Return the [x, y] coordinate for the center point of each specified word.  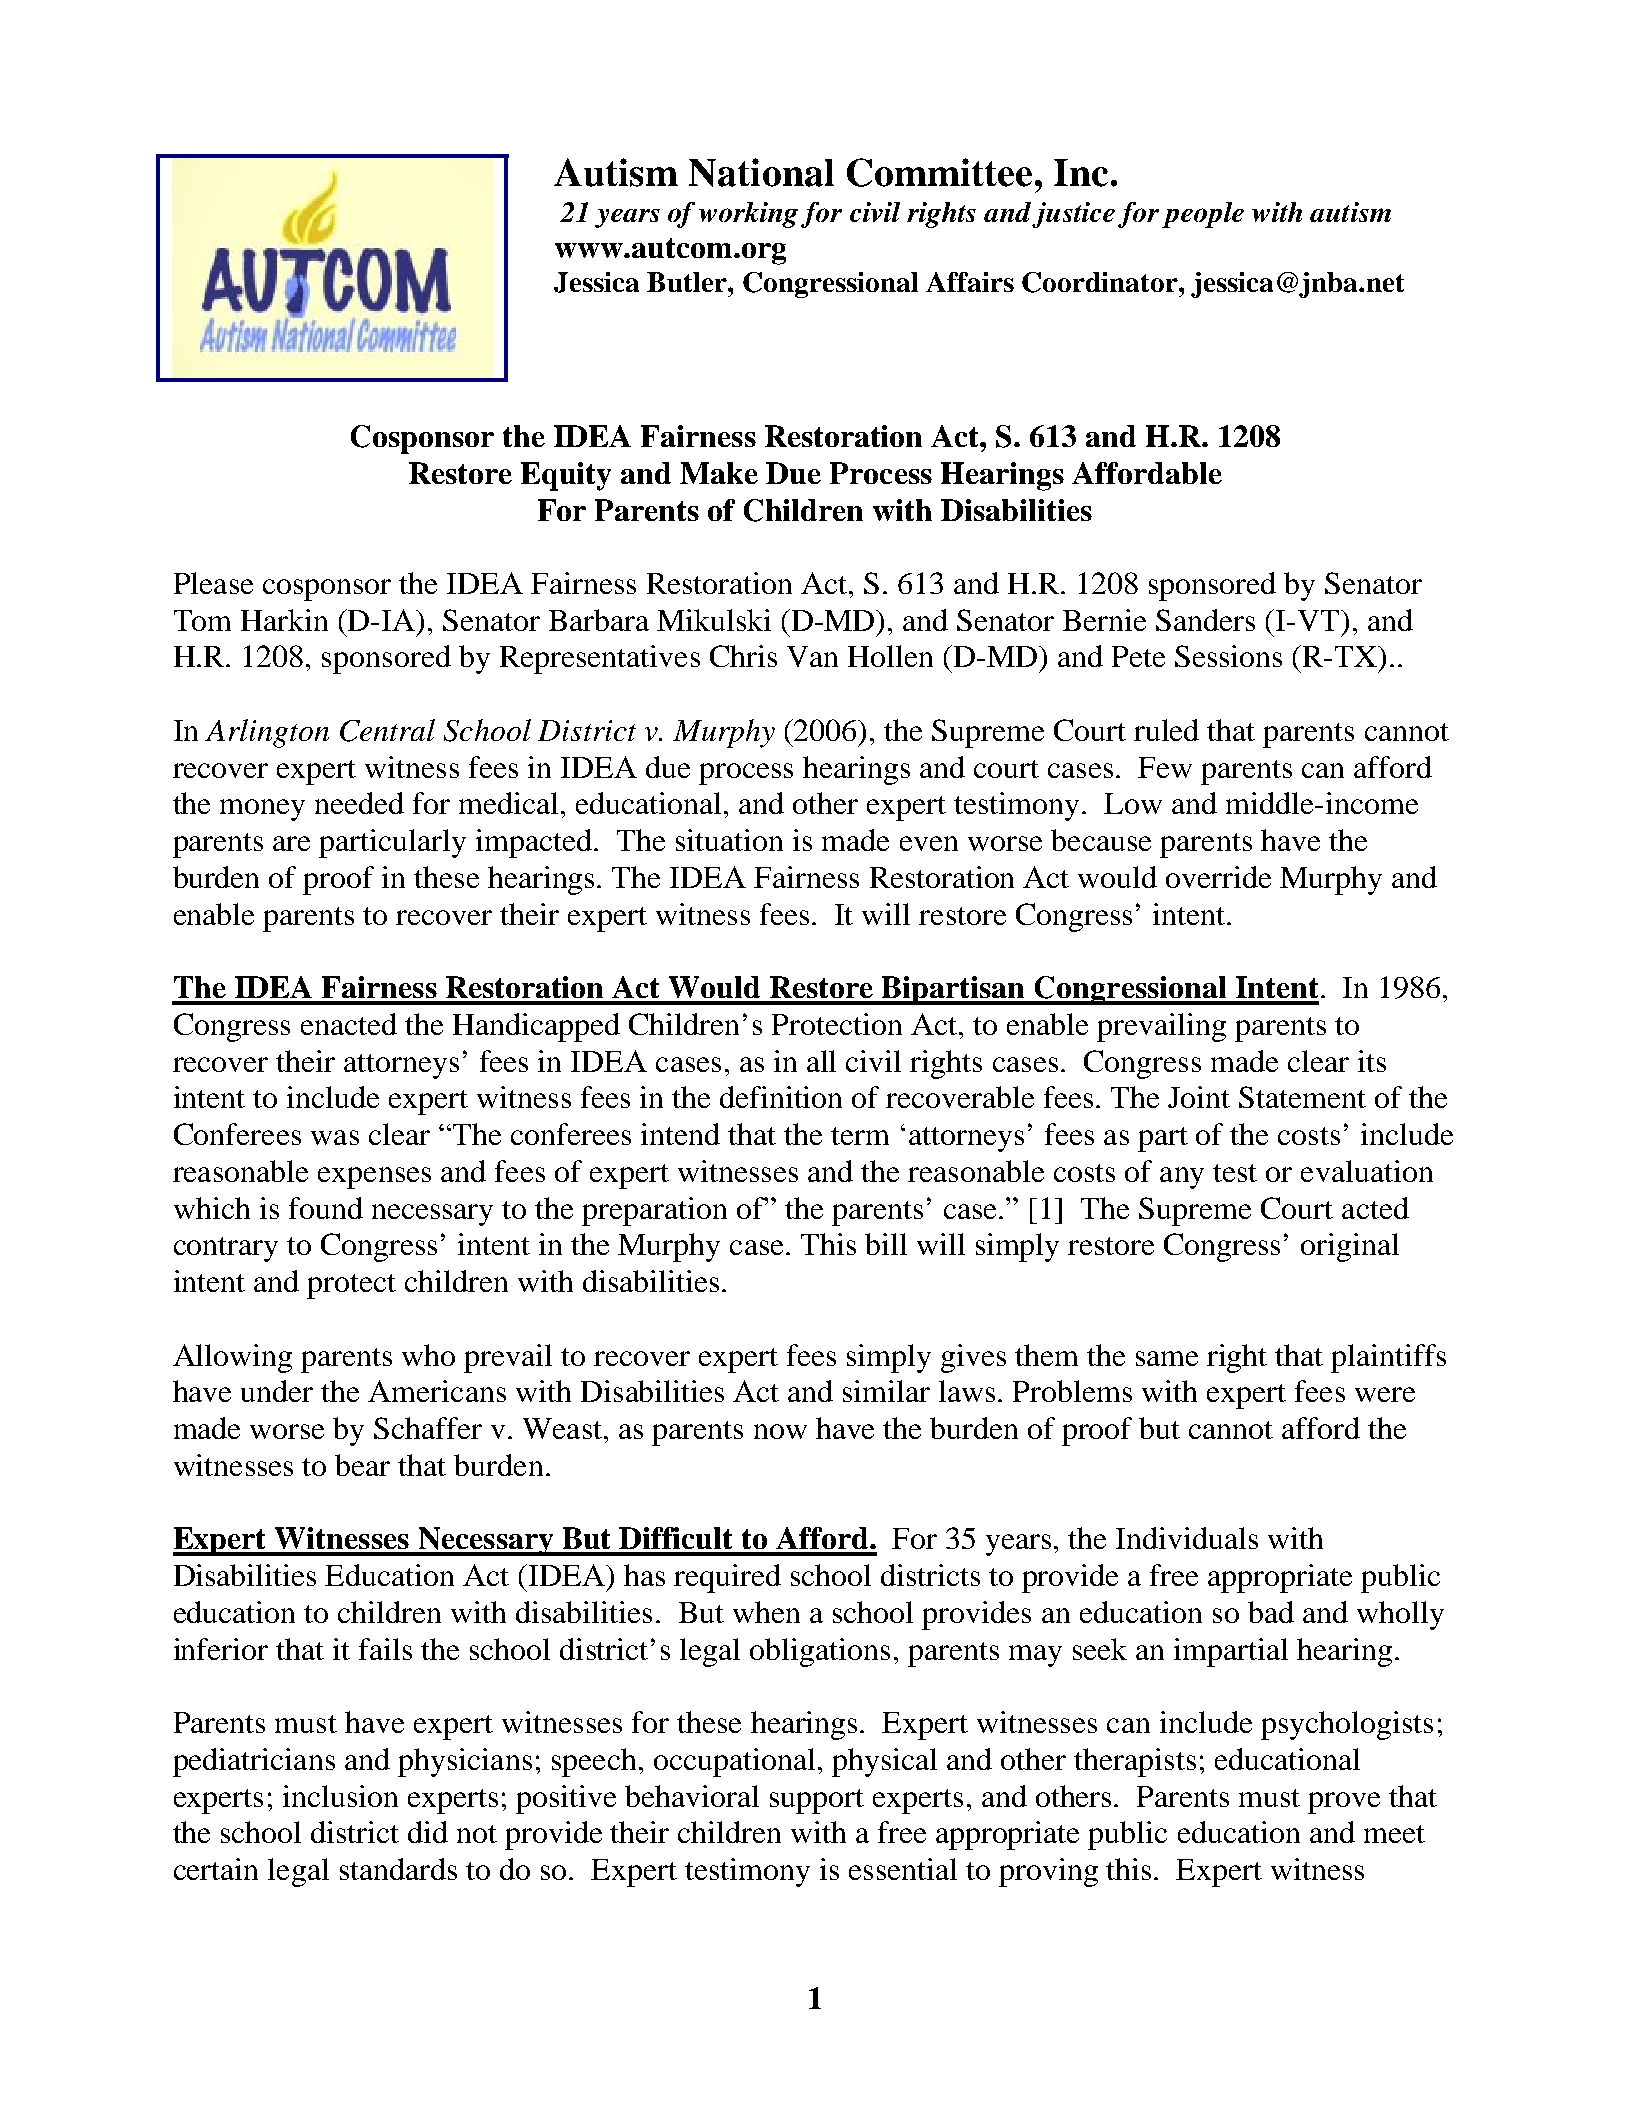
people [1203, 215]
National [761, 172]
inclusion [340, 1796]
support [817, 1801]
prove [1344, 1803]
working [748, 215]
